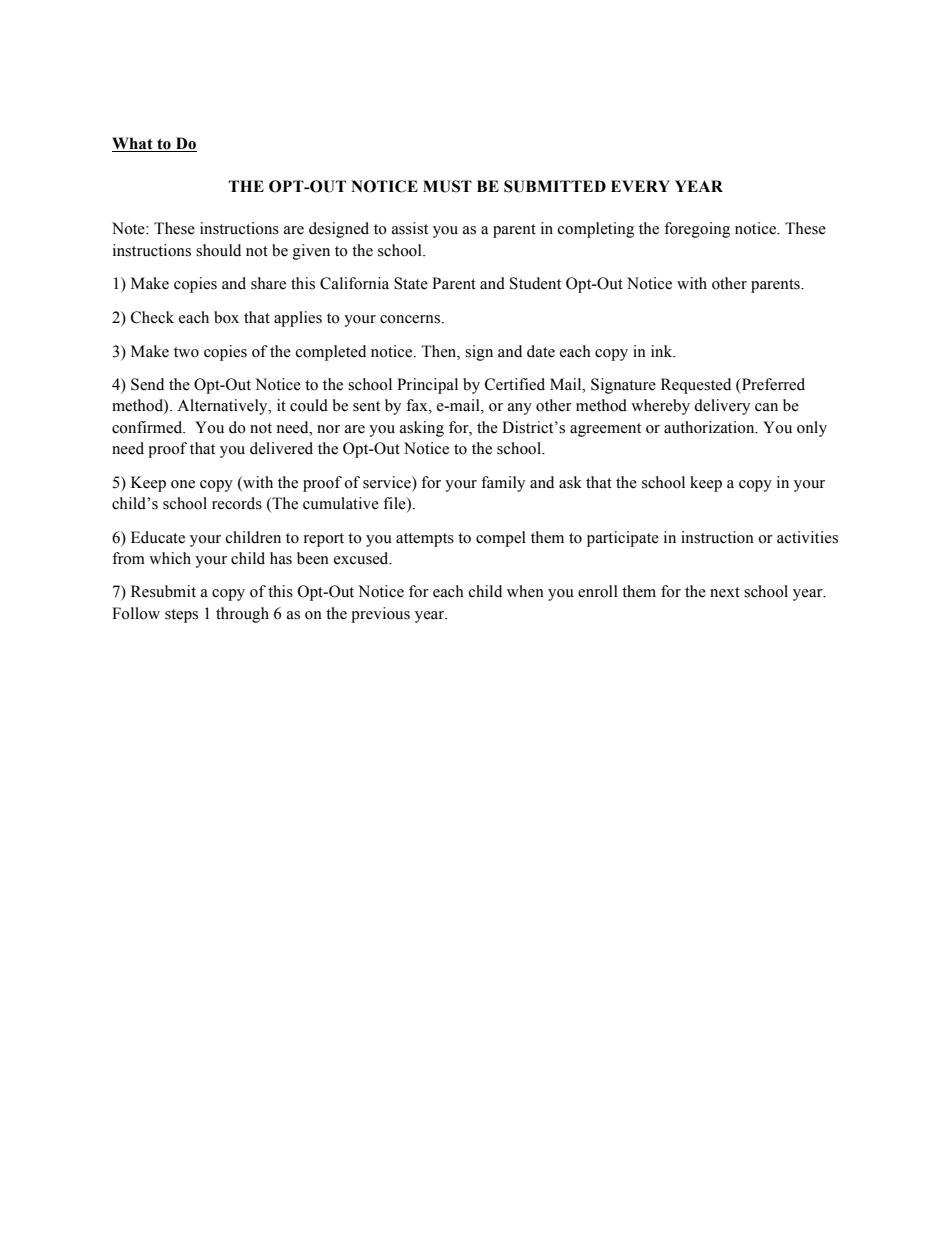 The width and height of the image is (952, 1233). I want to click on What, so click(133, 144).
